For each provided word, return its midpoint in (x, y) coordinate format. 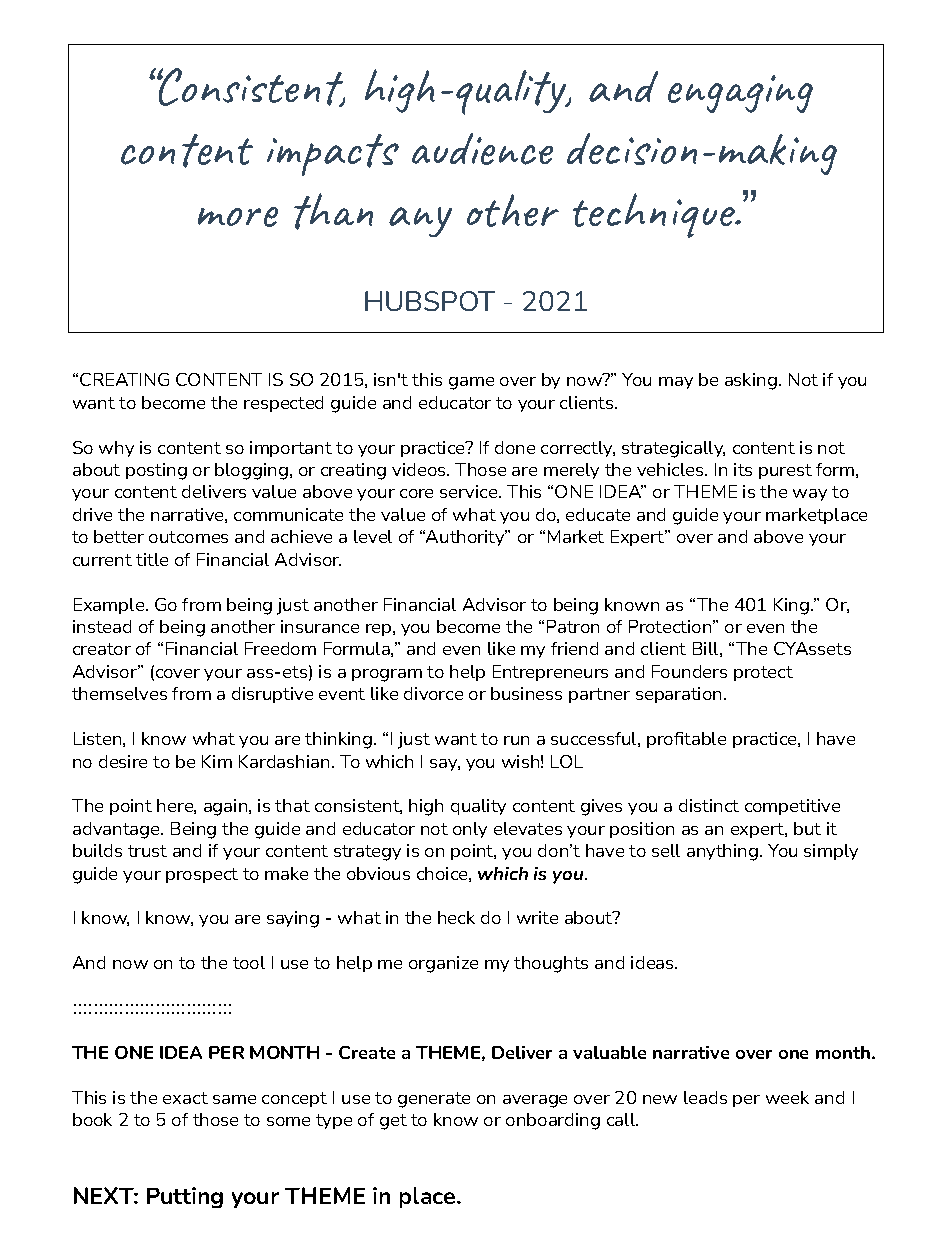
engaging (740, 94)
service (470, 491)
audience (482, 149)
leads (705, 1097)
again (227, 807)
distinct (709, 805)
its (743, 469)
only (470, 830)
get (393, 1122)
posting (156, 471)
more (238, 217)
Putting (185, 1197)
